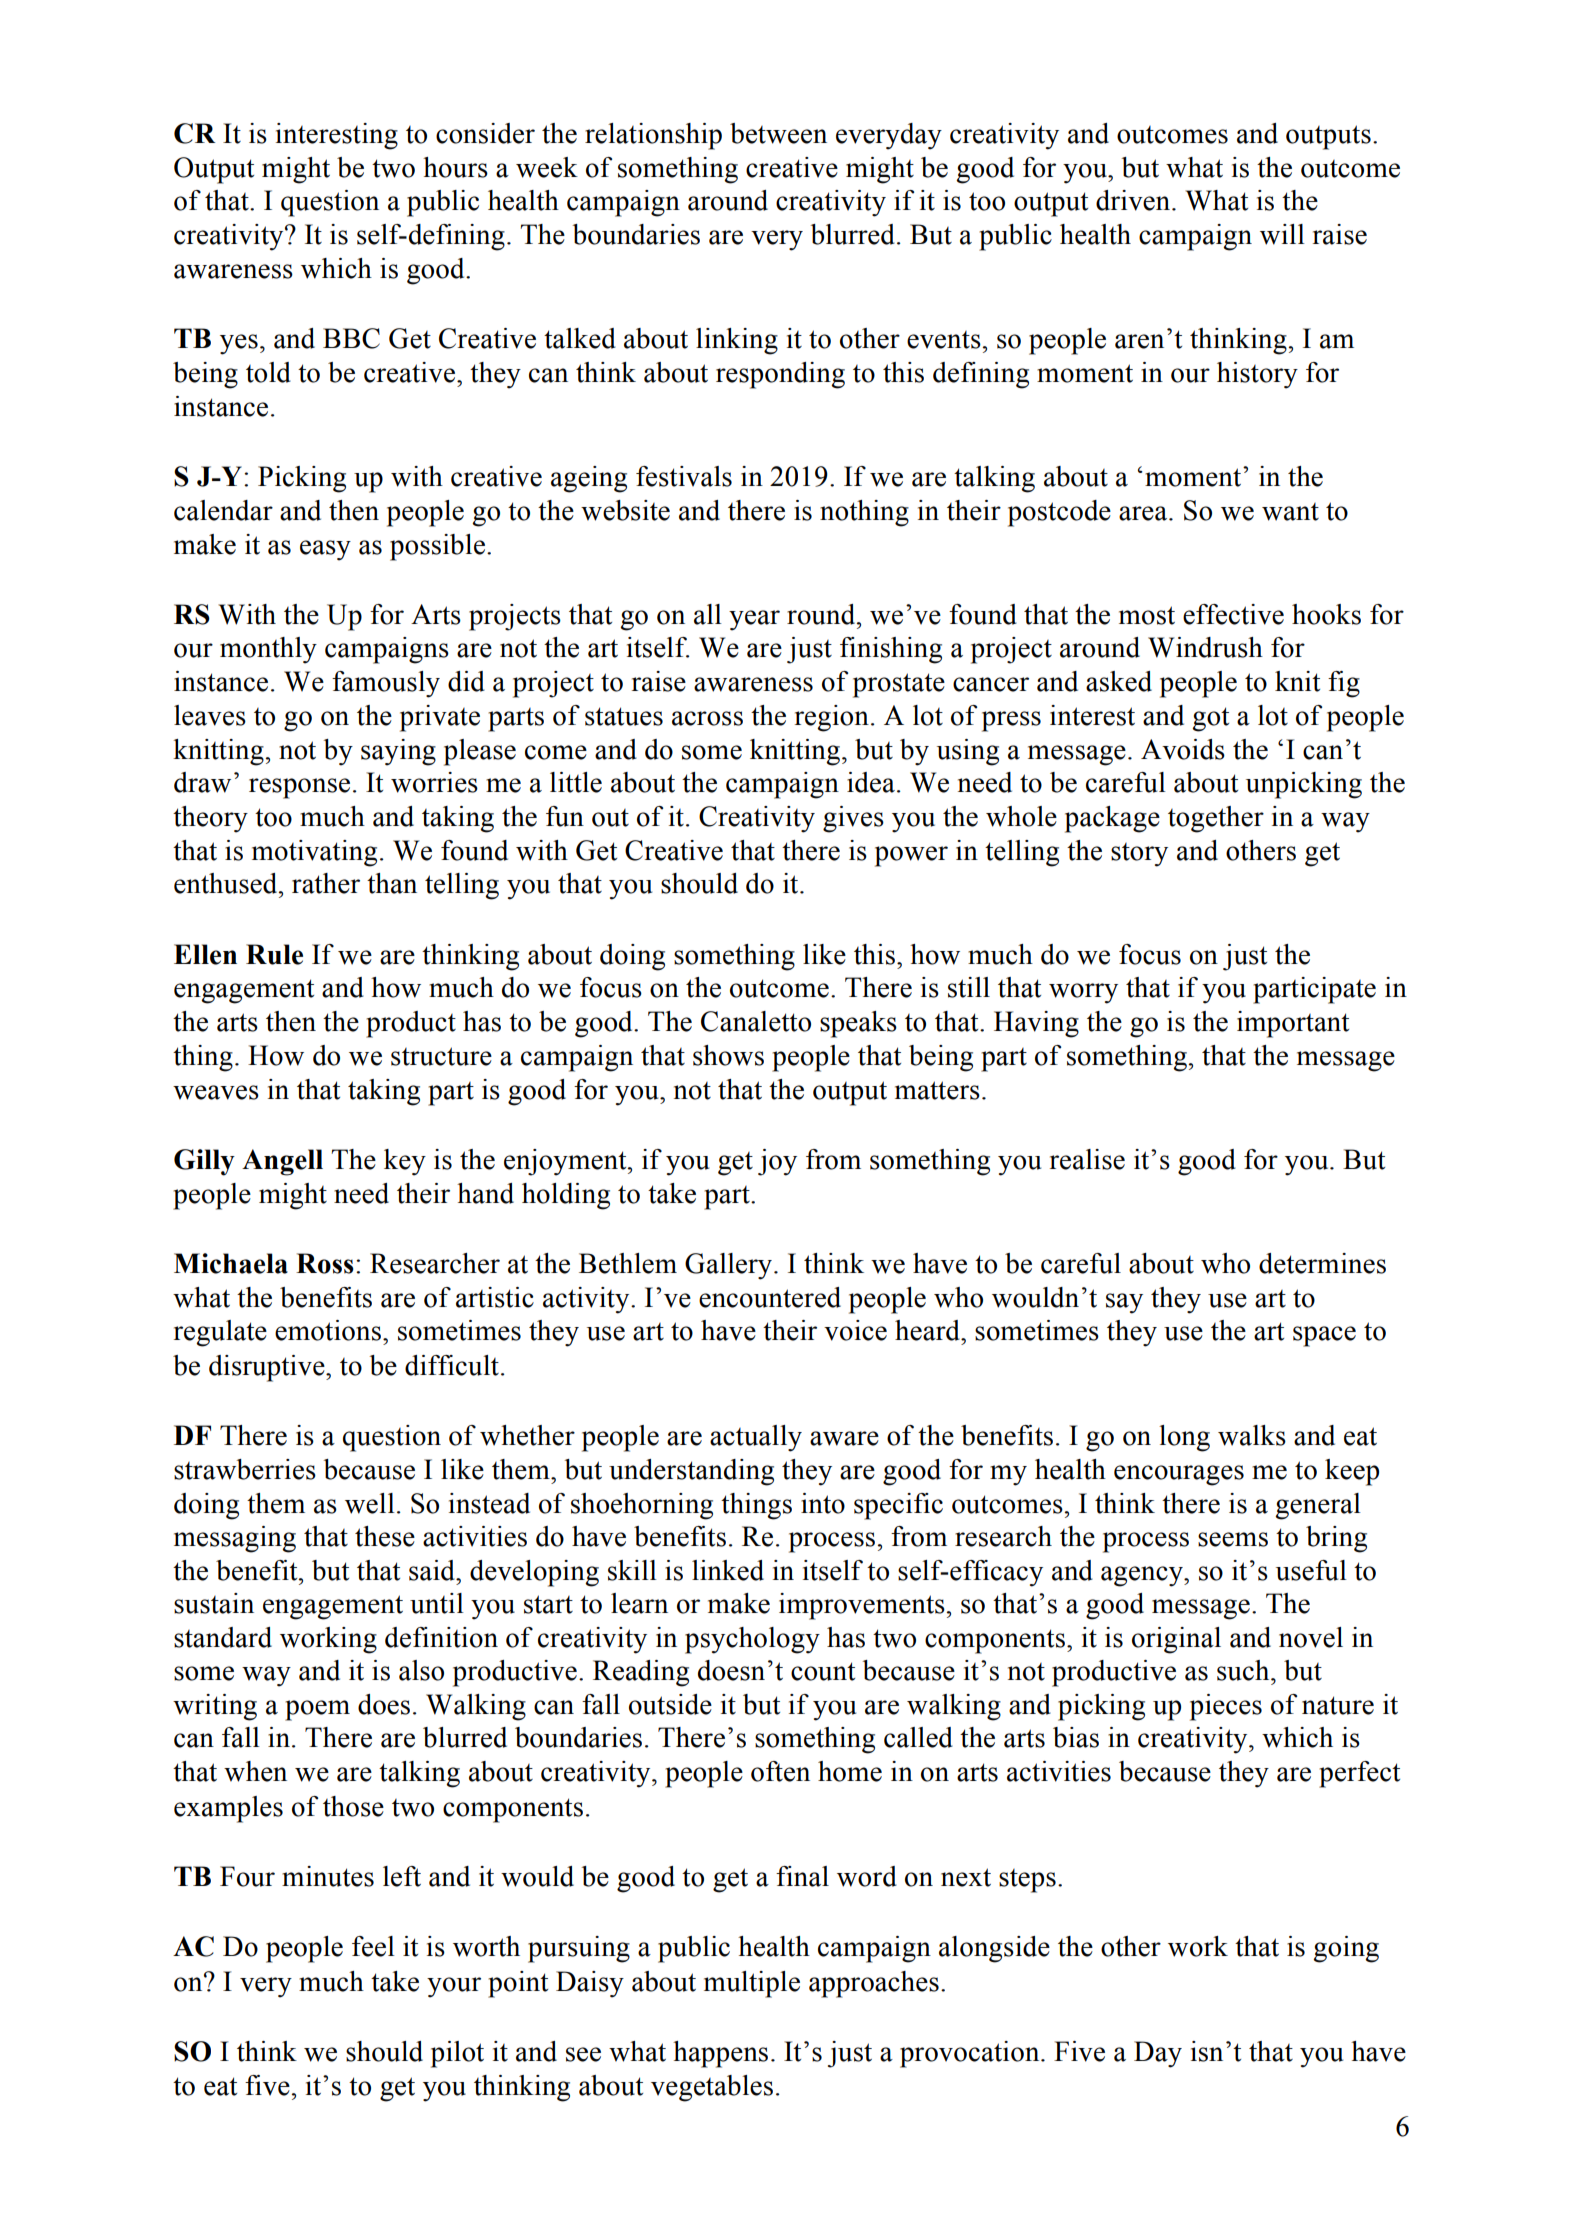 The height and width of the page is (2237, 1582). What do you see at coordinates (728, 1570) in the page?
I see `linked` at bounding box center [728, 1570].
